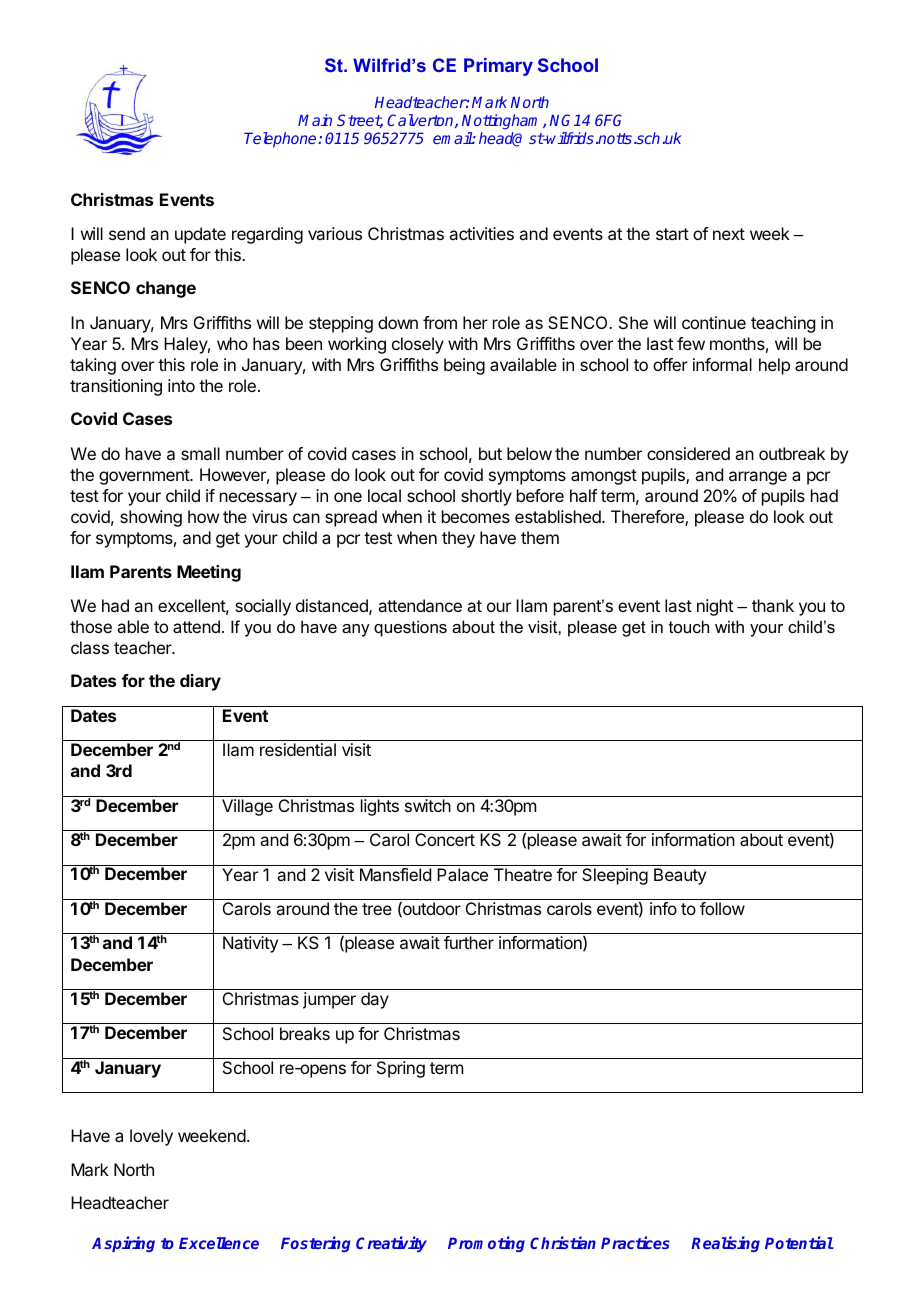 The width and height of the page is (924, 1308). I want to click on touch, so click(689, 626).
